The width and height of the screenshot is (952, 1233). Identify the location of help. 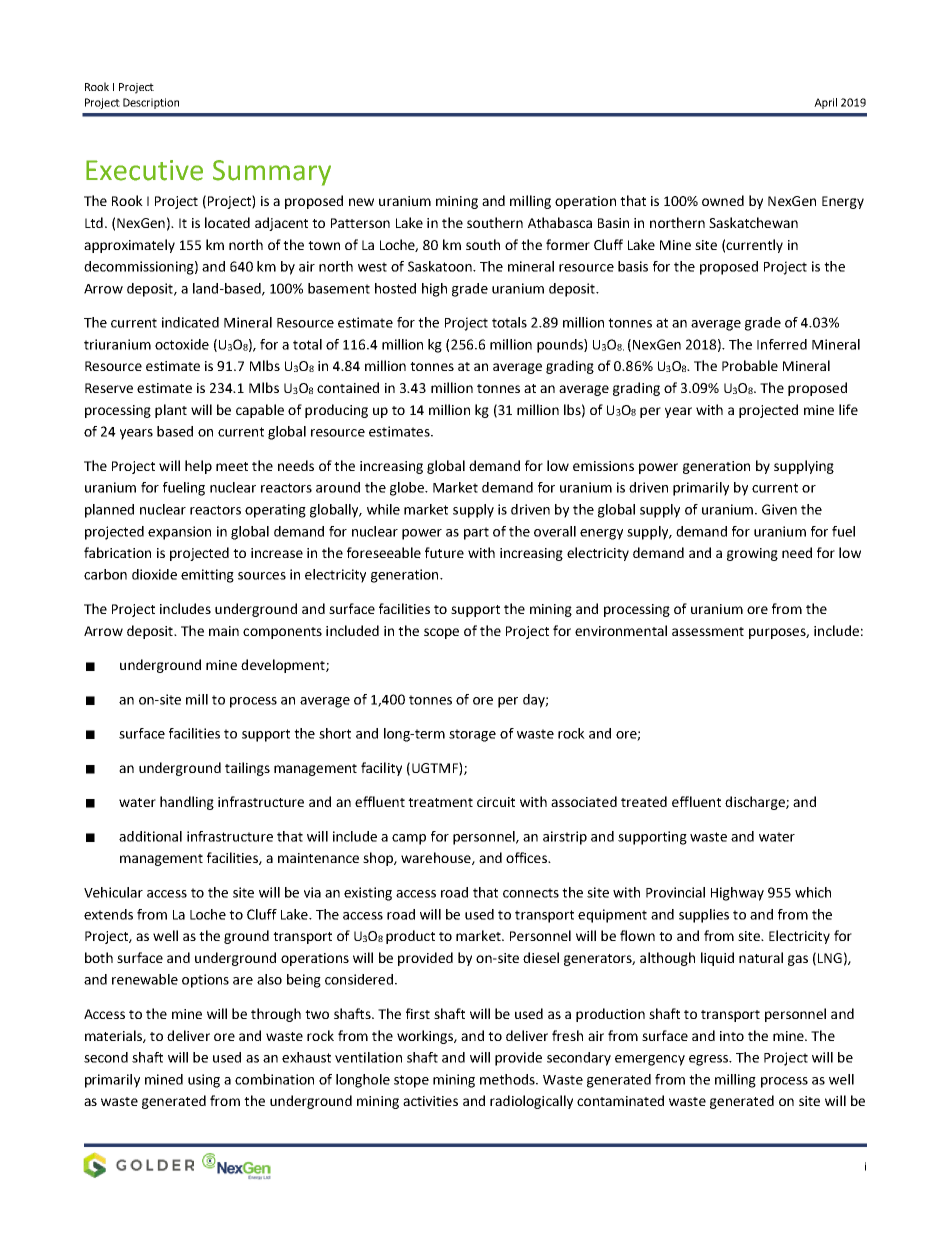
(198, 467).
